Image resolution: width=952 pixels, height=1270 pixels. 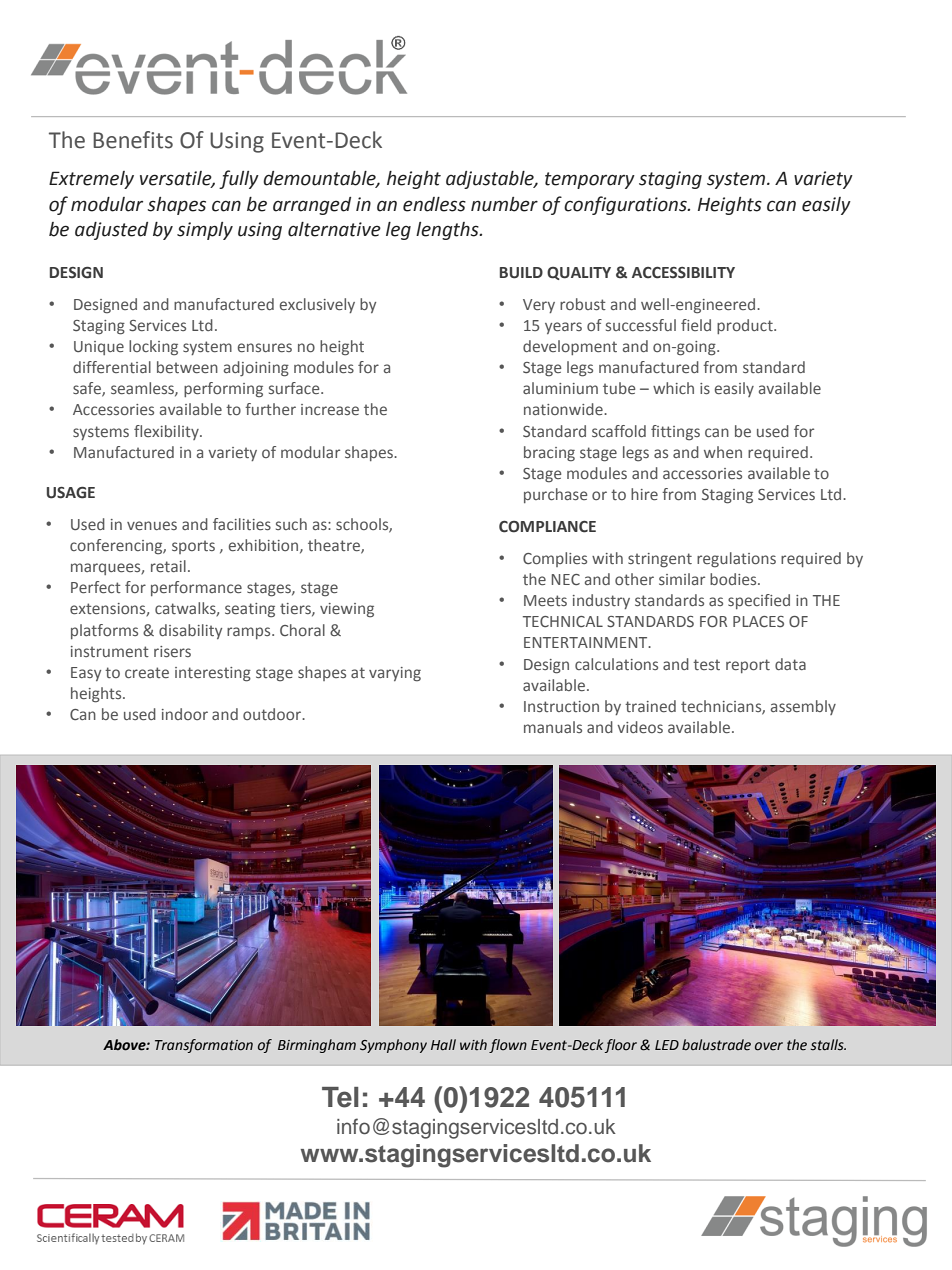 What do you see at coordinates (626, 205) in the page?
I see `configurations` at bounding box center [626, 205].
